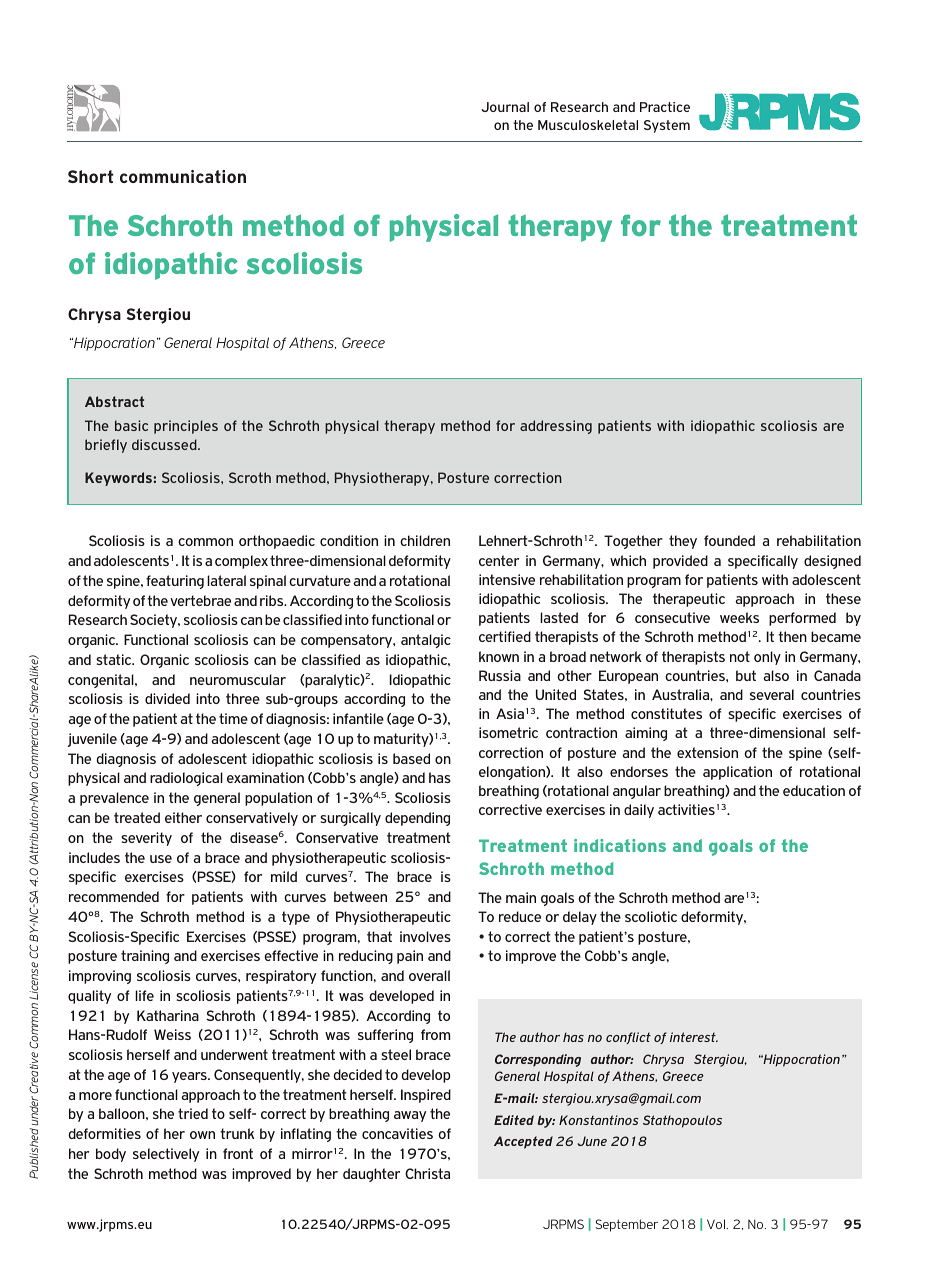 The height and width of the screenshot is (1270, 952). I want to click on founded, so click(729, 540).
